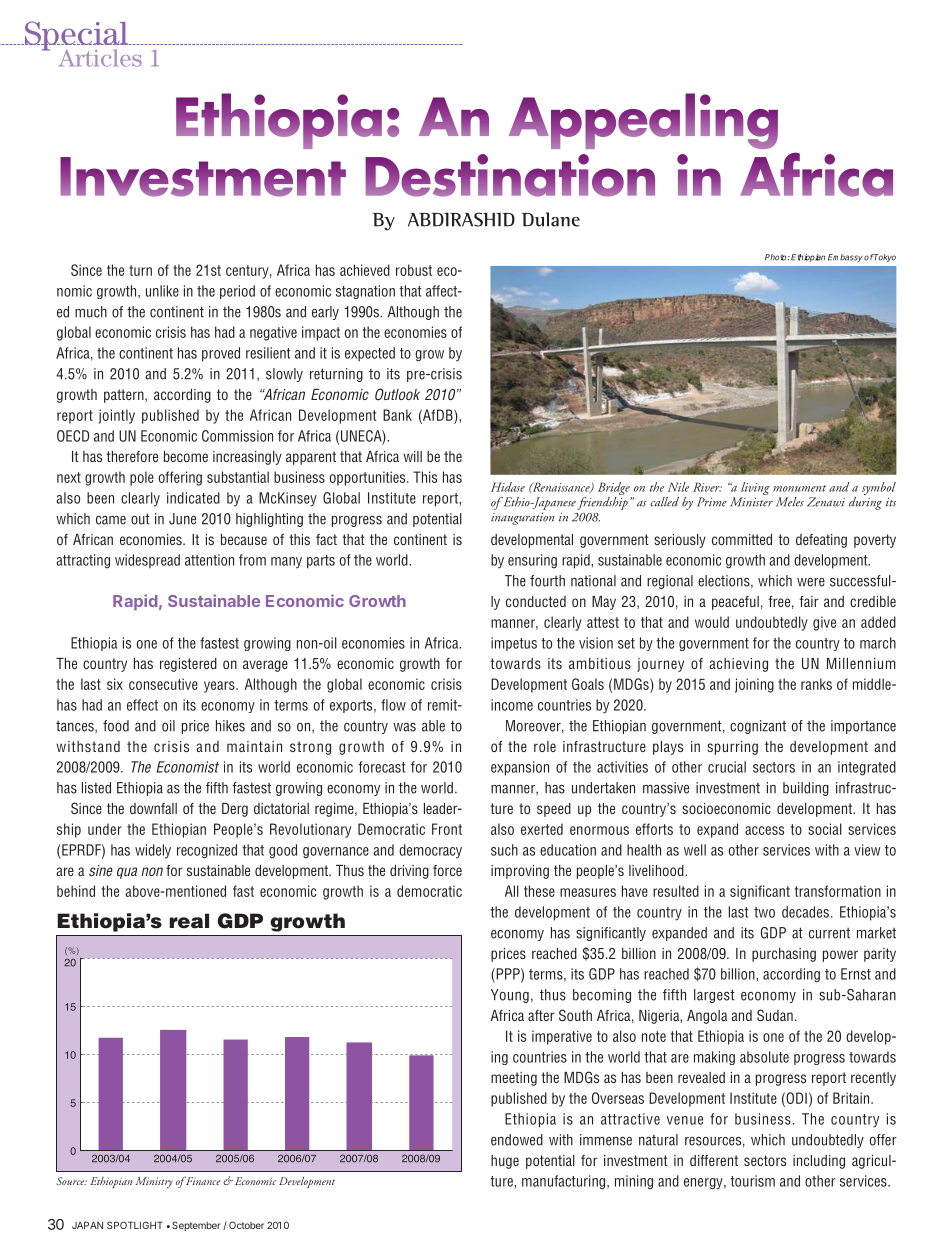 Image resolution: width=952 pixels, height=1252 pixels. Describe the element at coordinates (414, 270) in the page. I see `robust` at that location.
